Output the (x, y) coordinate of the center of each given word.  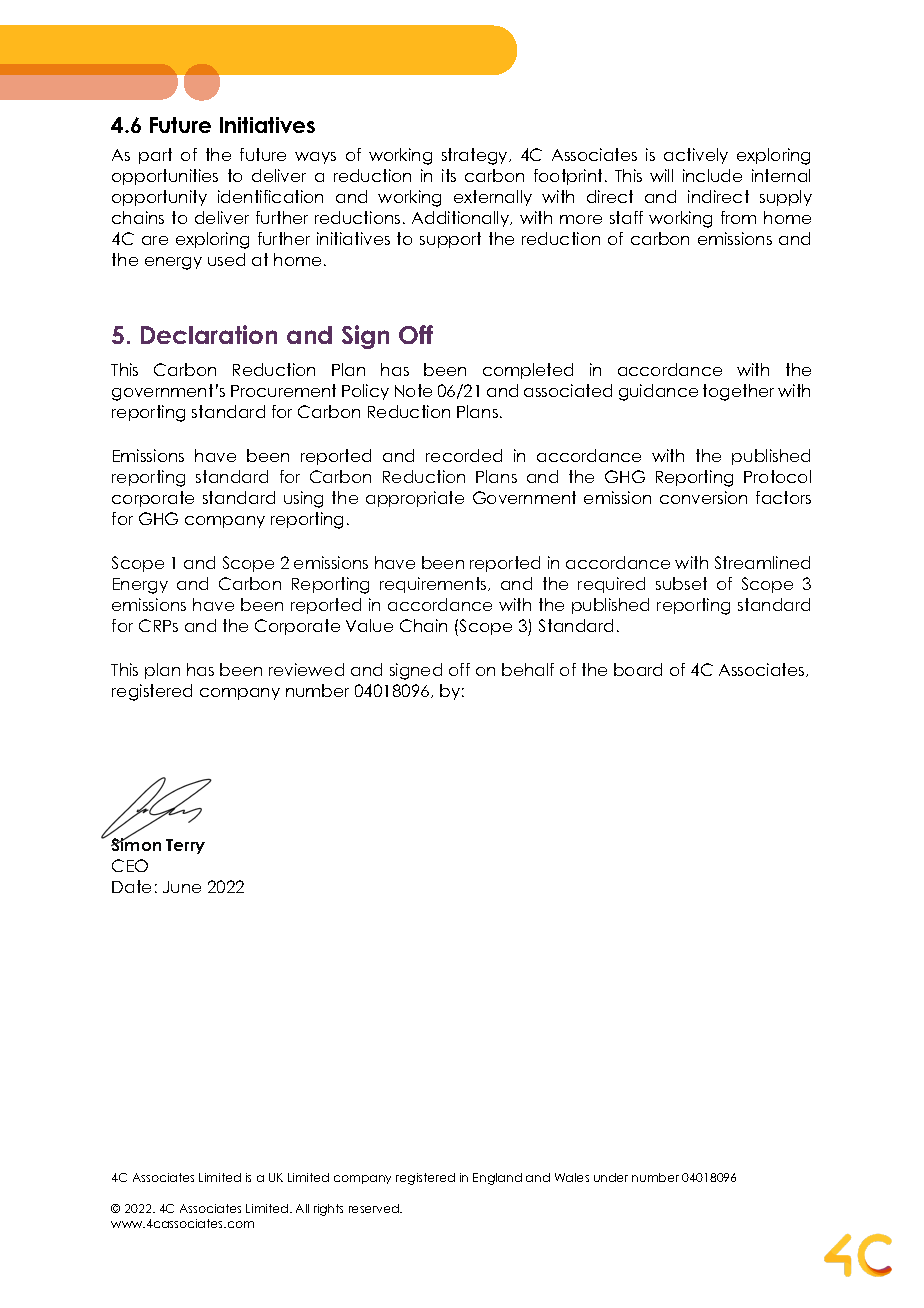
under (611, 1177)
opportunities (165, 177)
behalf (528, 669)
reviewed (306, 669)
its (449, 175)
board (638, 669)
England (497, 1179)
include (712, 175)
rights (328, 1210)
